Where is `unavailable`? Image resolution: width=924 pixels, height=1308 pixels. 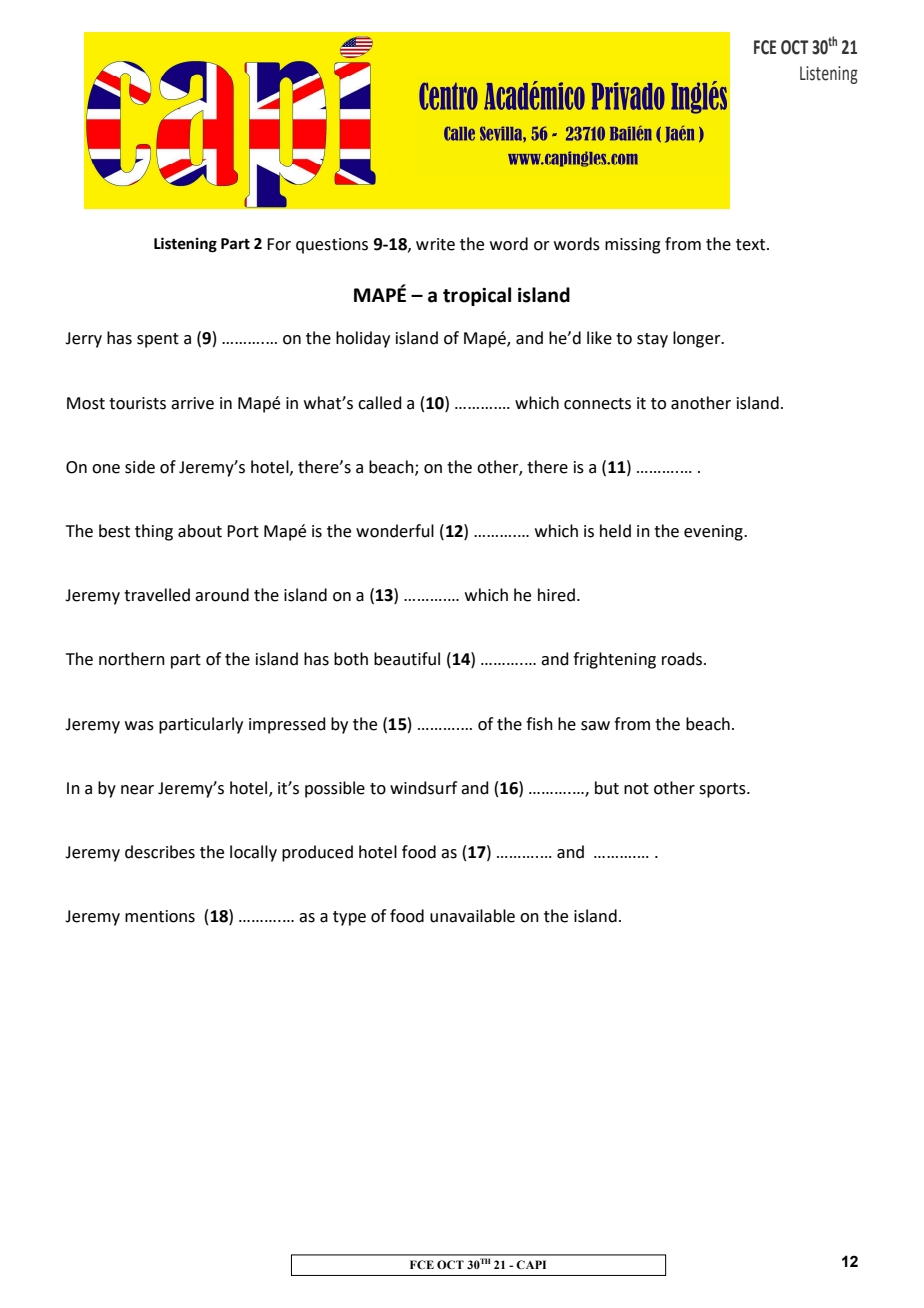
unavailable is located at coordinates (472, 916).
